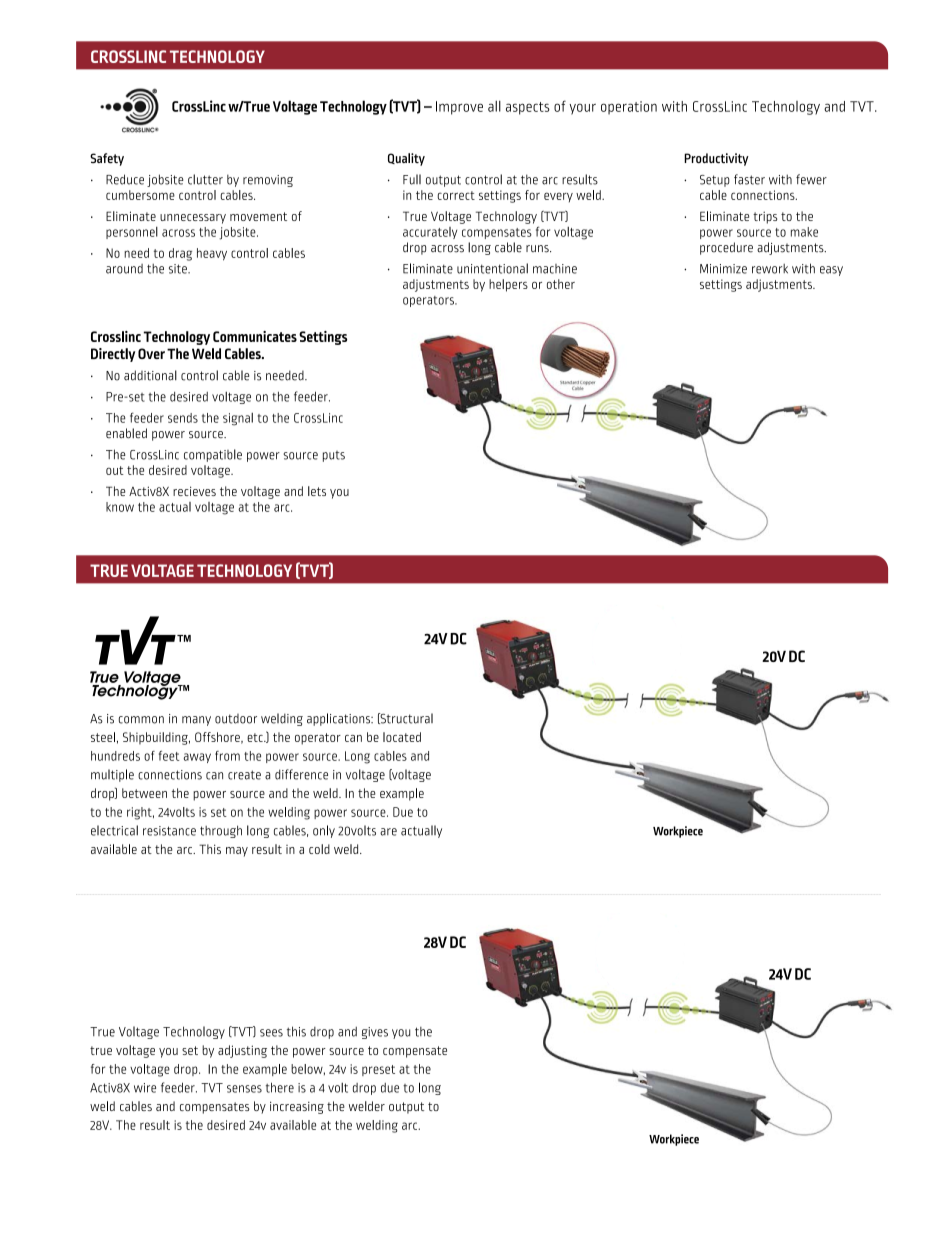 This page has width=952, height=1233. Describe the element at coordinates (197, 758) in the page. I see `away` at that location.
